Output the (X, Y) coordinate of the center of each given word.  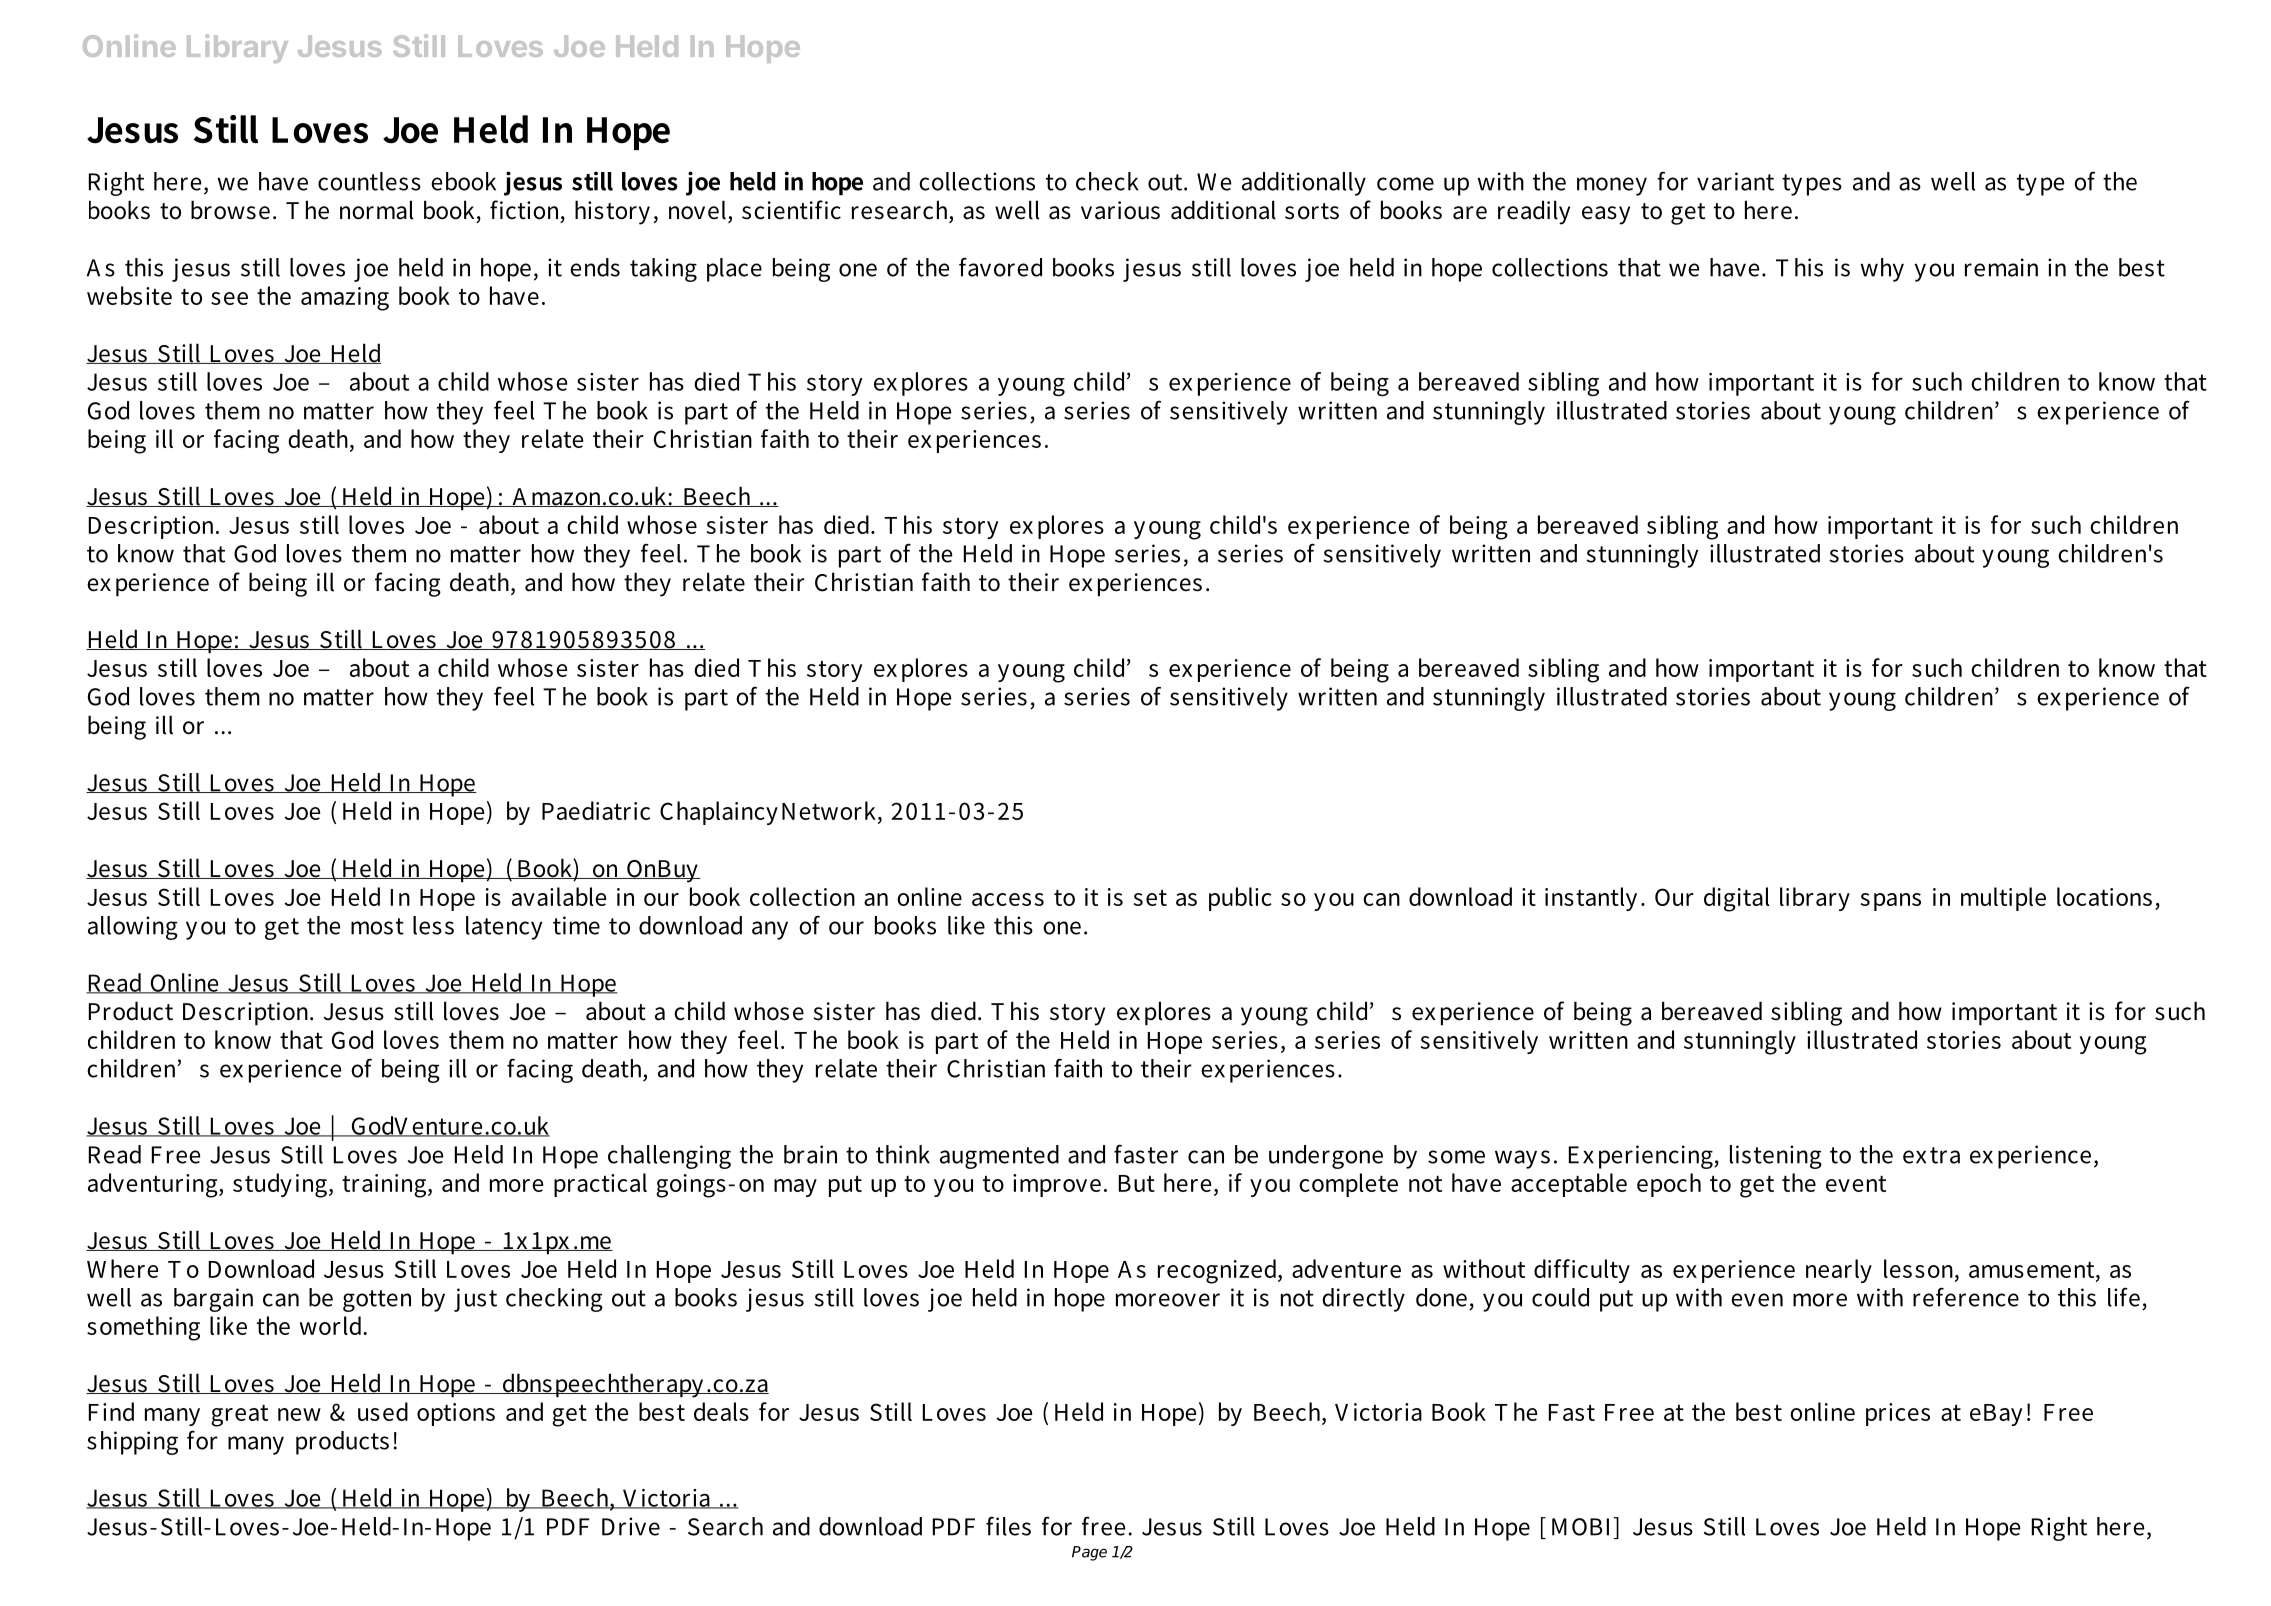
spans (1890, 902)
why (1882, 270)
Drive (631, 1526)
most (377, 926)
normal (376, 210)
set (1150, 898)
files (1008, 1526)
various (1120, 210)
